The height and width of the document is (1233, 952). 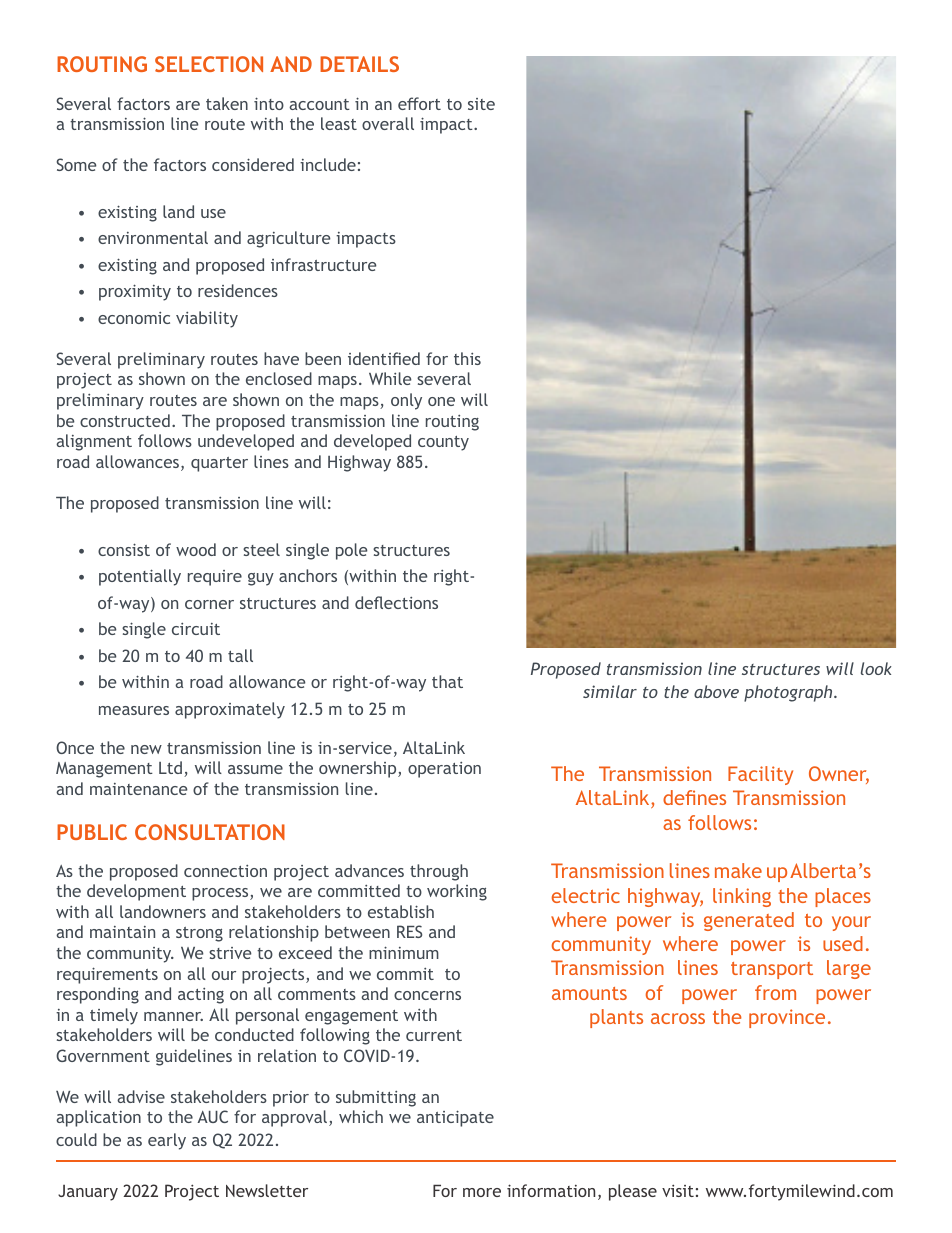 What do you see at coordinates (789, 693) in the document?
I see `photograph` at bounding box center [789, 693].
